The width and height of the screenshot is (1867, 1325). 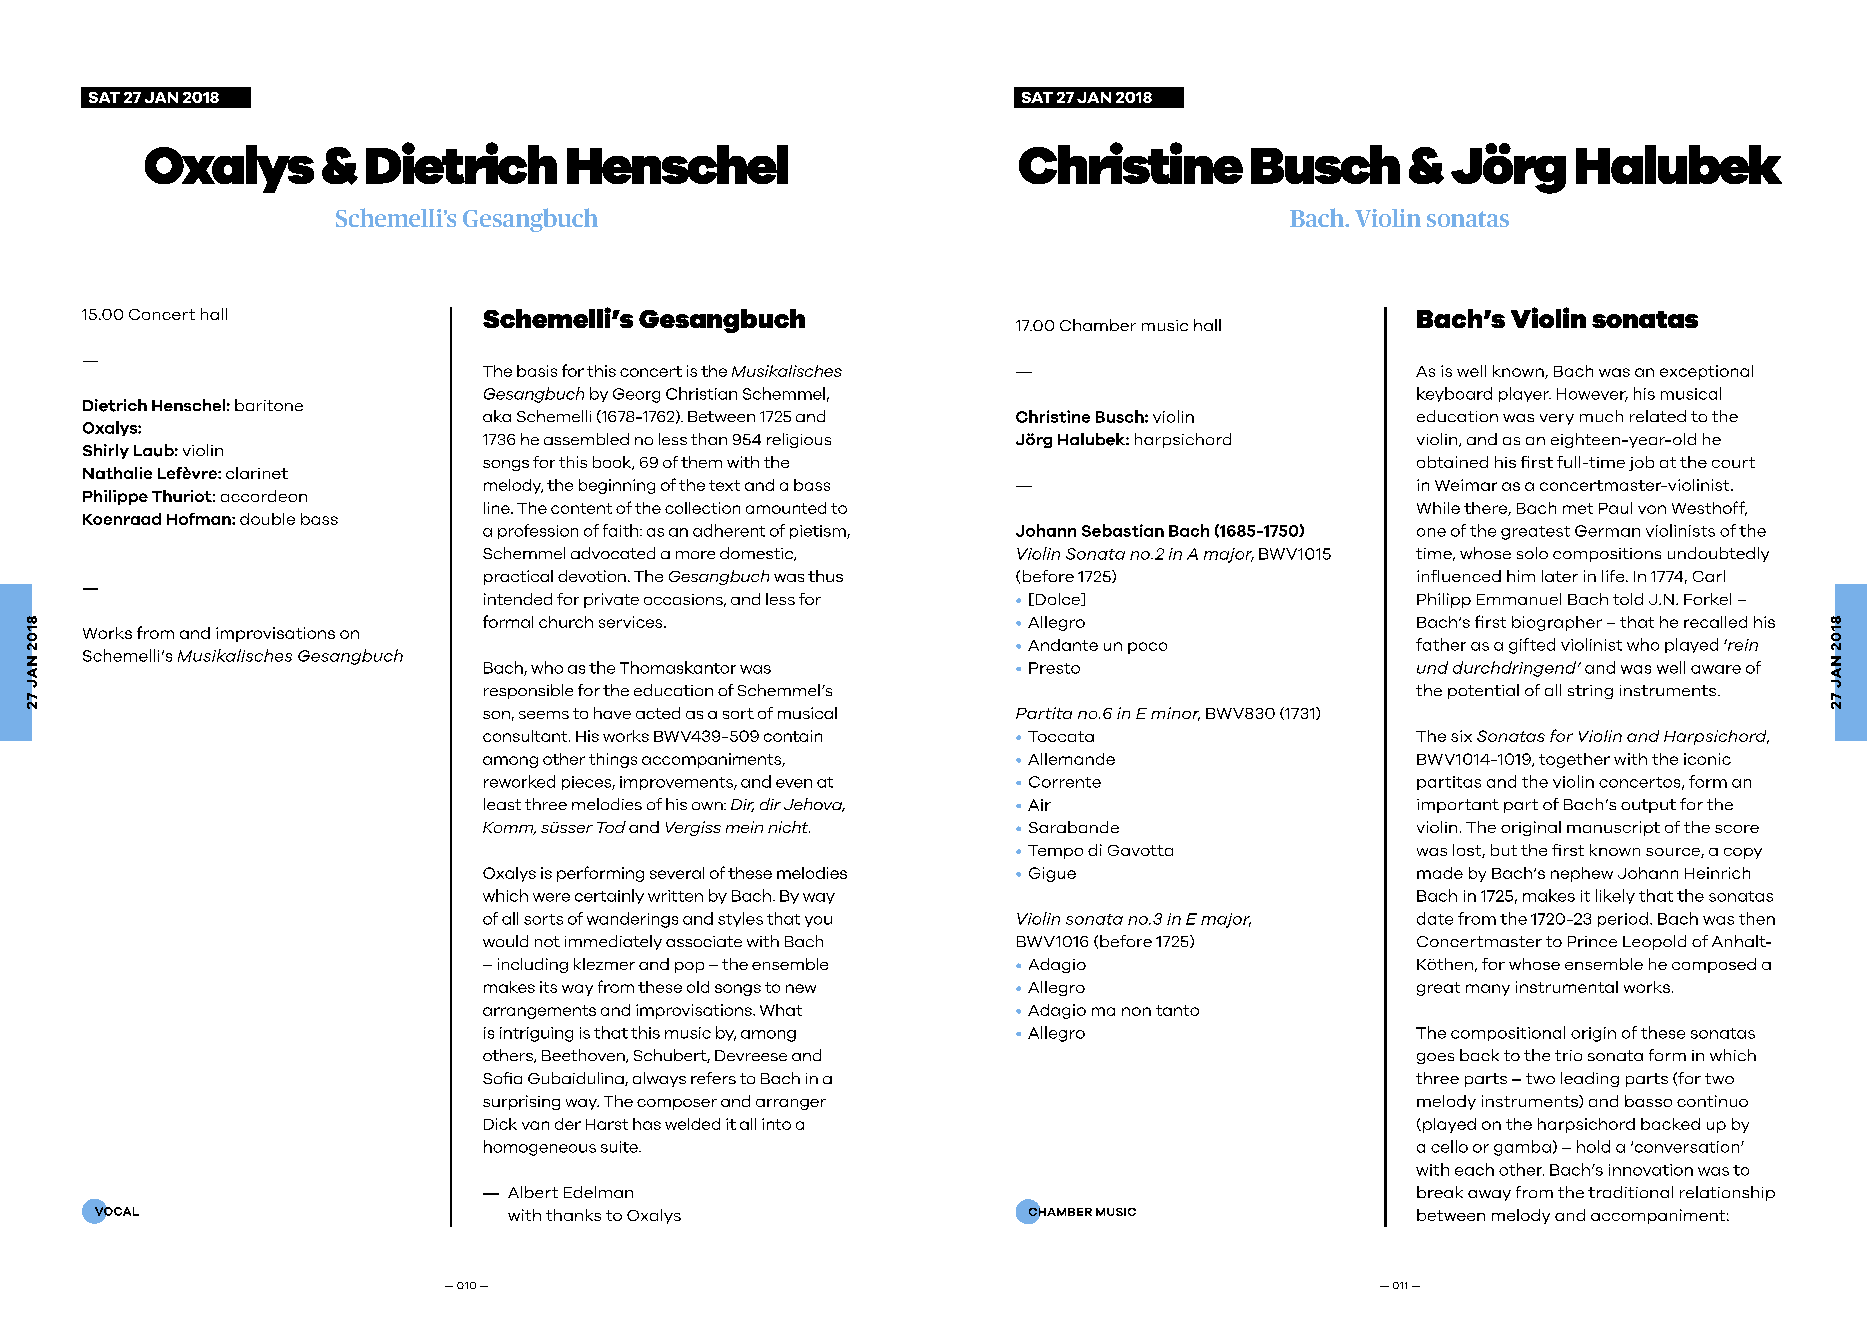 I want to click on baritone, so click(x=269, y=405).
